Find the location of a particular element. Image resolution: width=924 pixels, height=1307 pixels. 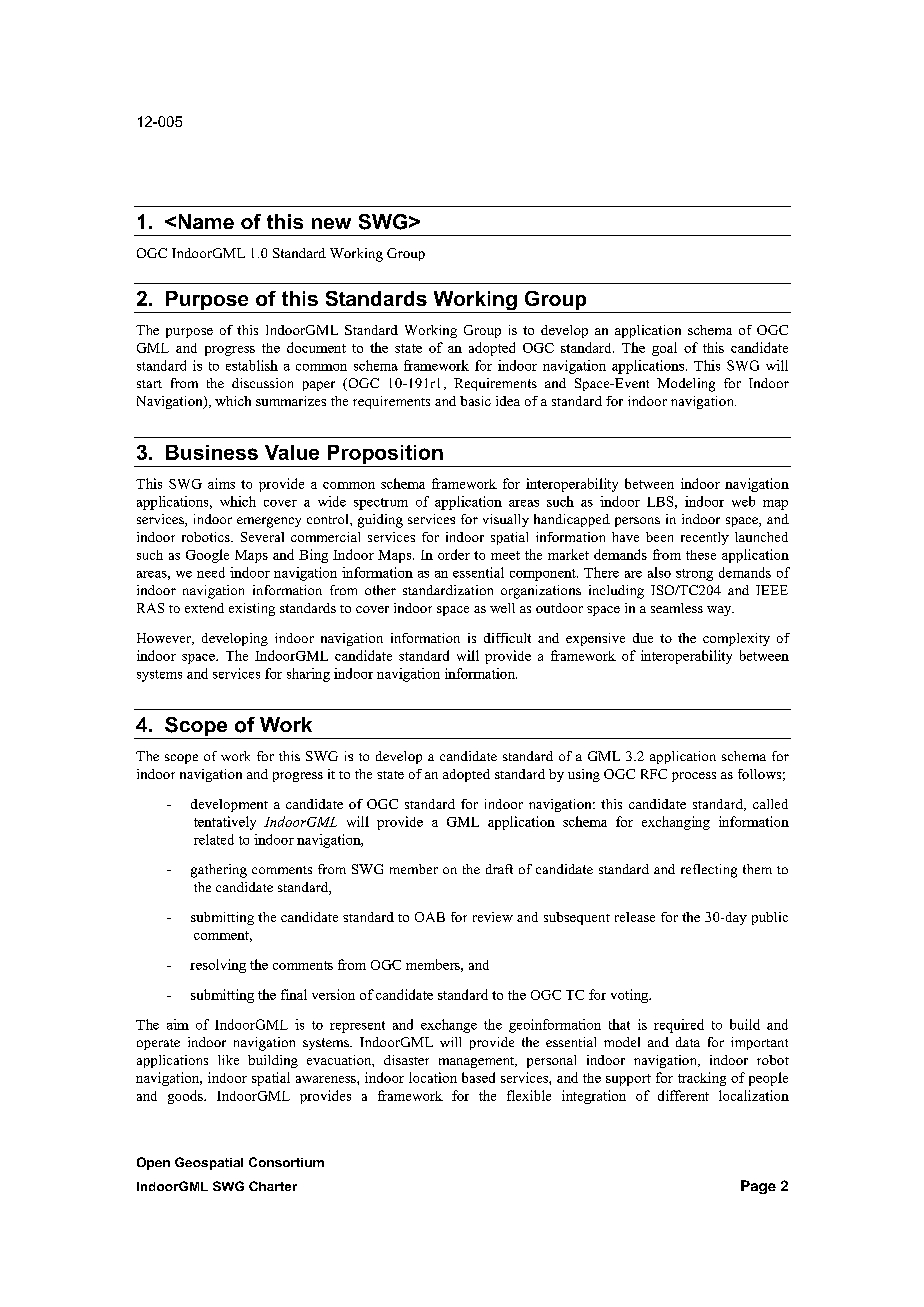

goal is located at coordinates (664, 349).
